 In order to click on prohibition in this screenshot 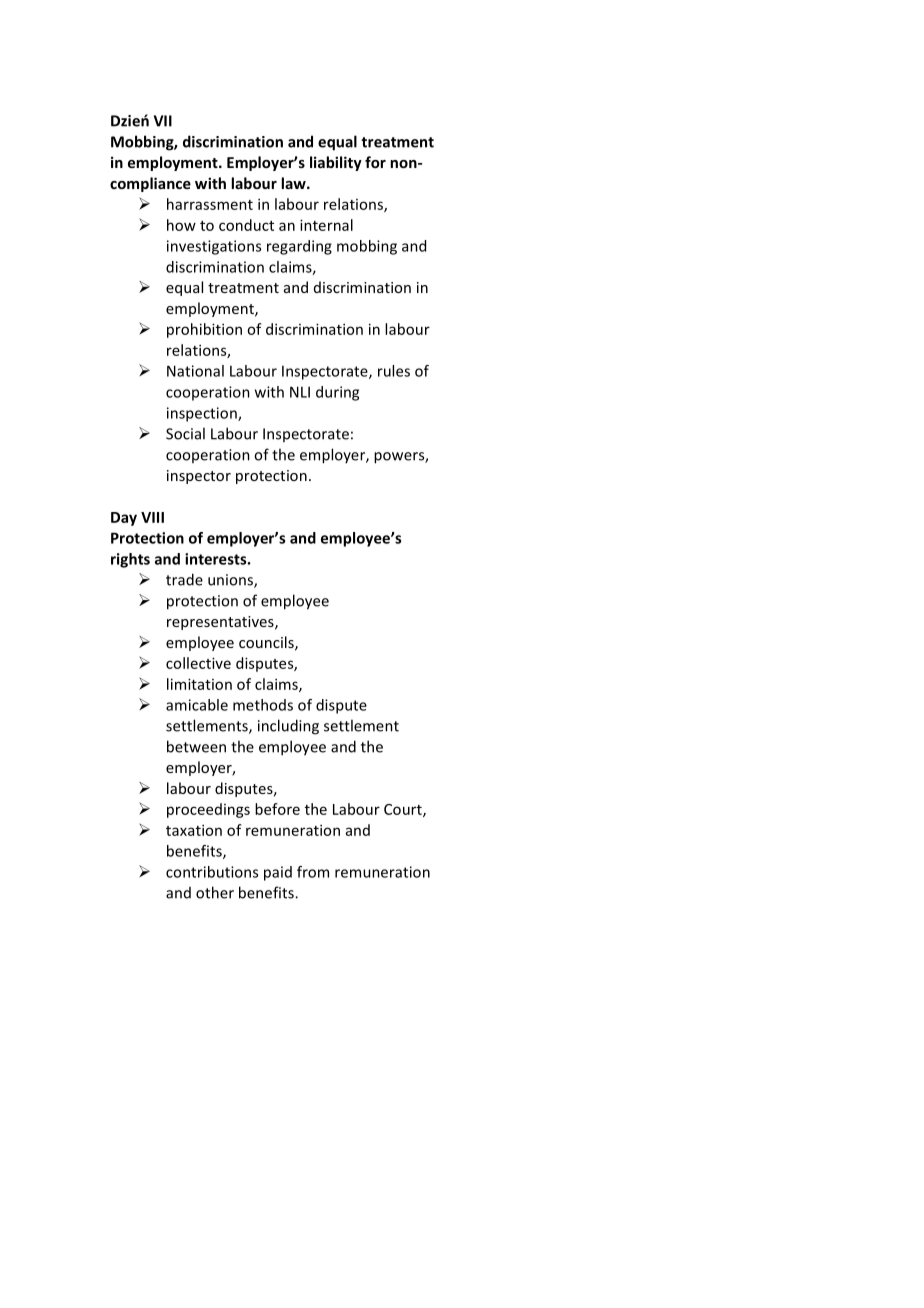, I will do `click(204, 330)`.
